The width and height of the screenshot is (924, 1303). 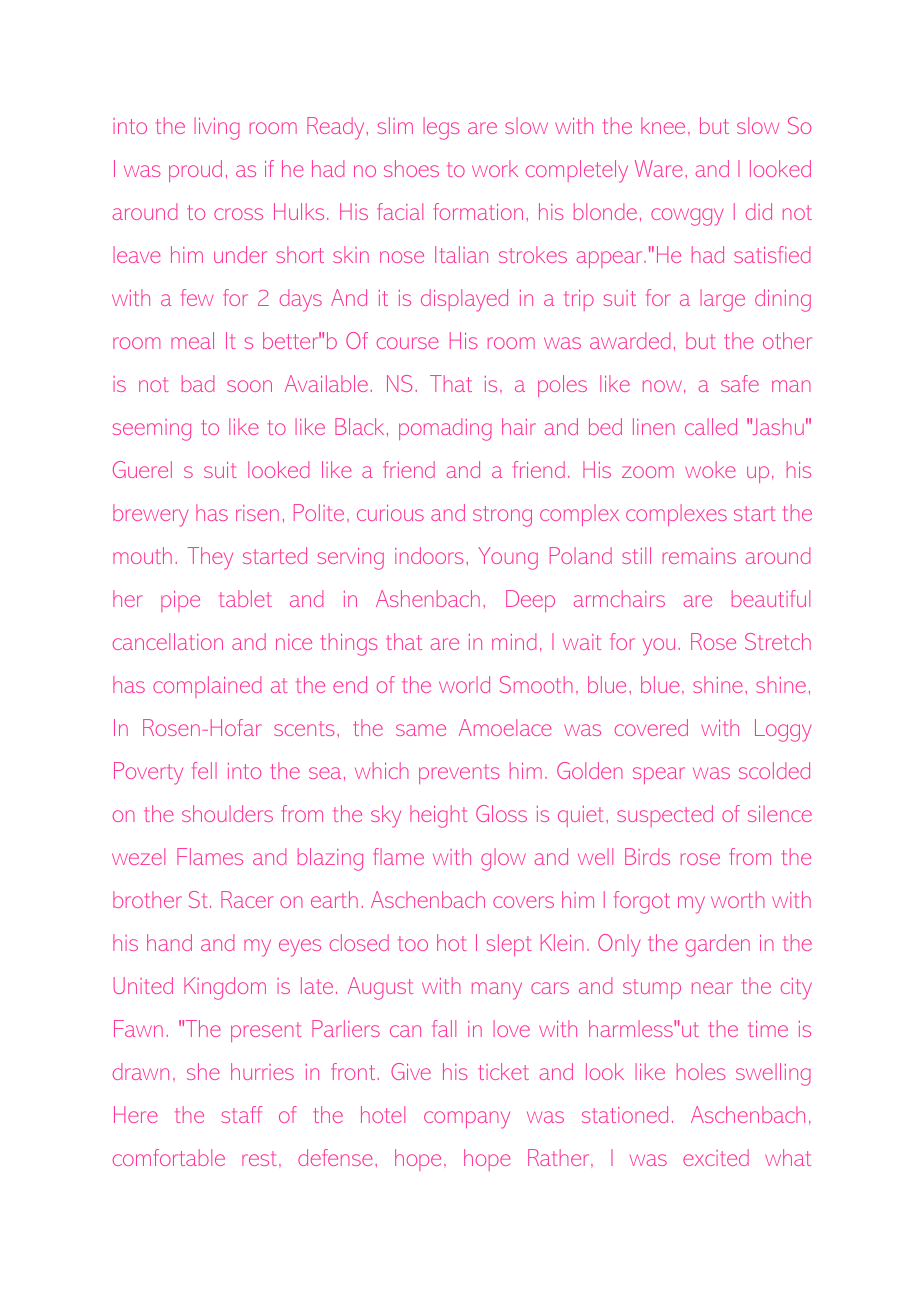 What do you see at coordinates (514, 641) in the screenshot?
I see `mind` at bounding box center [514, 641].
